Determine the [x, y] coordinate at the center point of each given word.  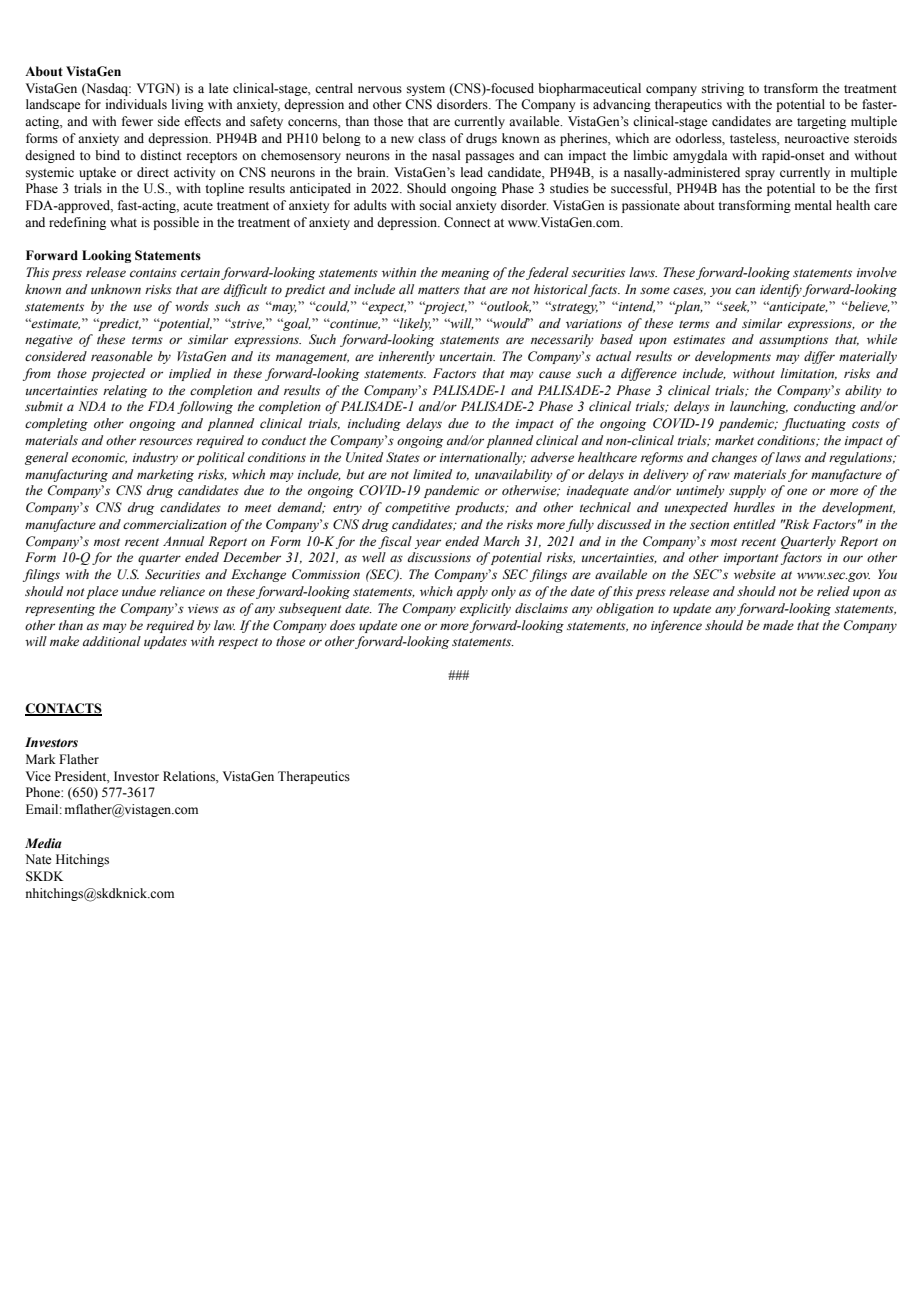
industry [155, 458]
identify [781, 290]
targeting [821, 122]
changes [734, 458]
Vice [38, 776]
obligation [625, 609]
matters [439, 290]
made [778, 625]
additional [112, 641]
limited [432, 474]
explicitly [485, 609]
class [432, 138]
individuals [136, 104]
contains [153, 272]
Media [43, 843]
